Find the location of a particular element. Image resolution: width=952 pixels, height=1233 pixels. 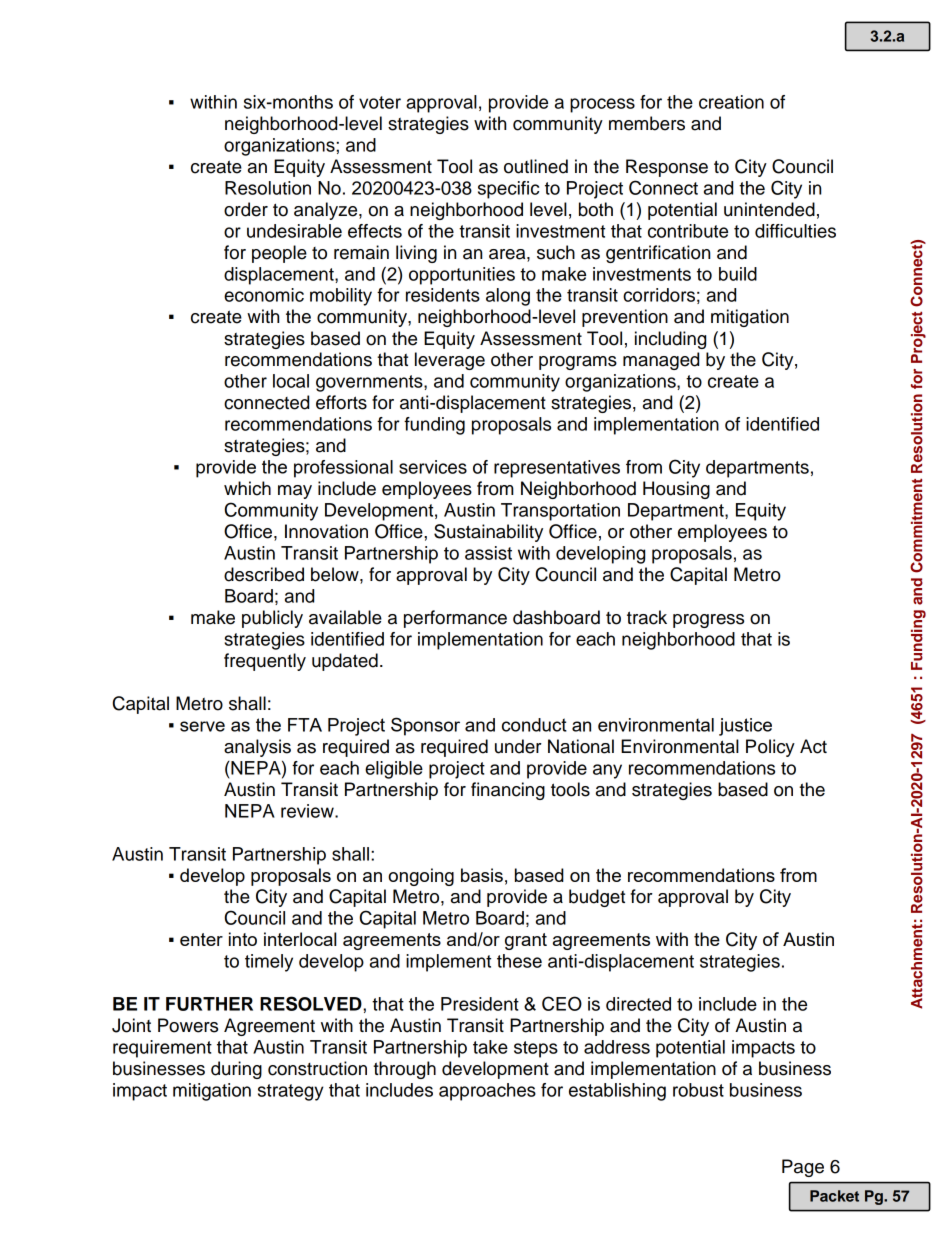

creation is located at coordinates (731, 102).
